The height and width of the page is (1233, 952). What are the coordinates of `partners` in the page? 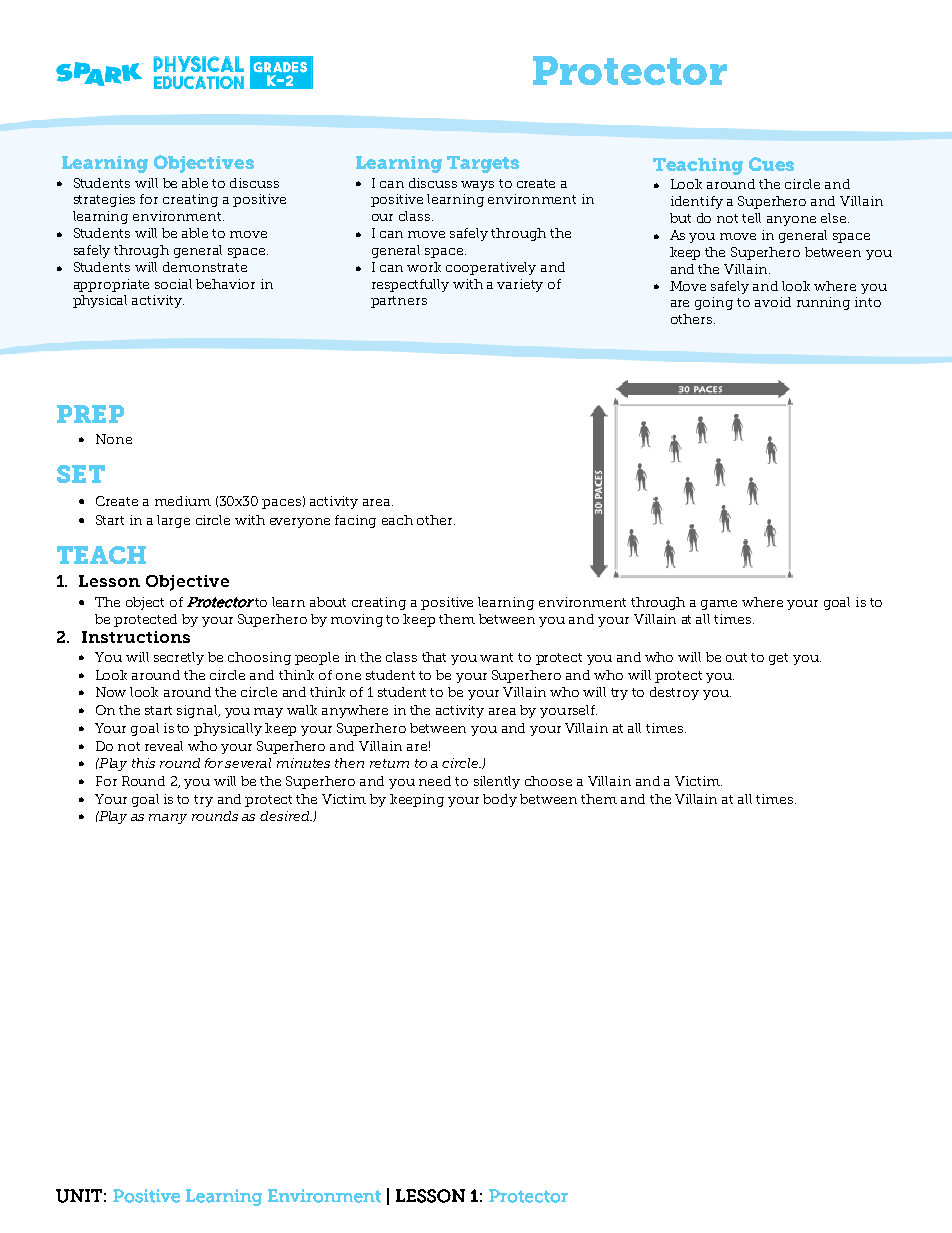 It's located at (399, 302).
